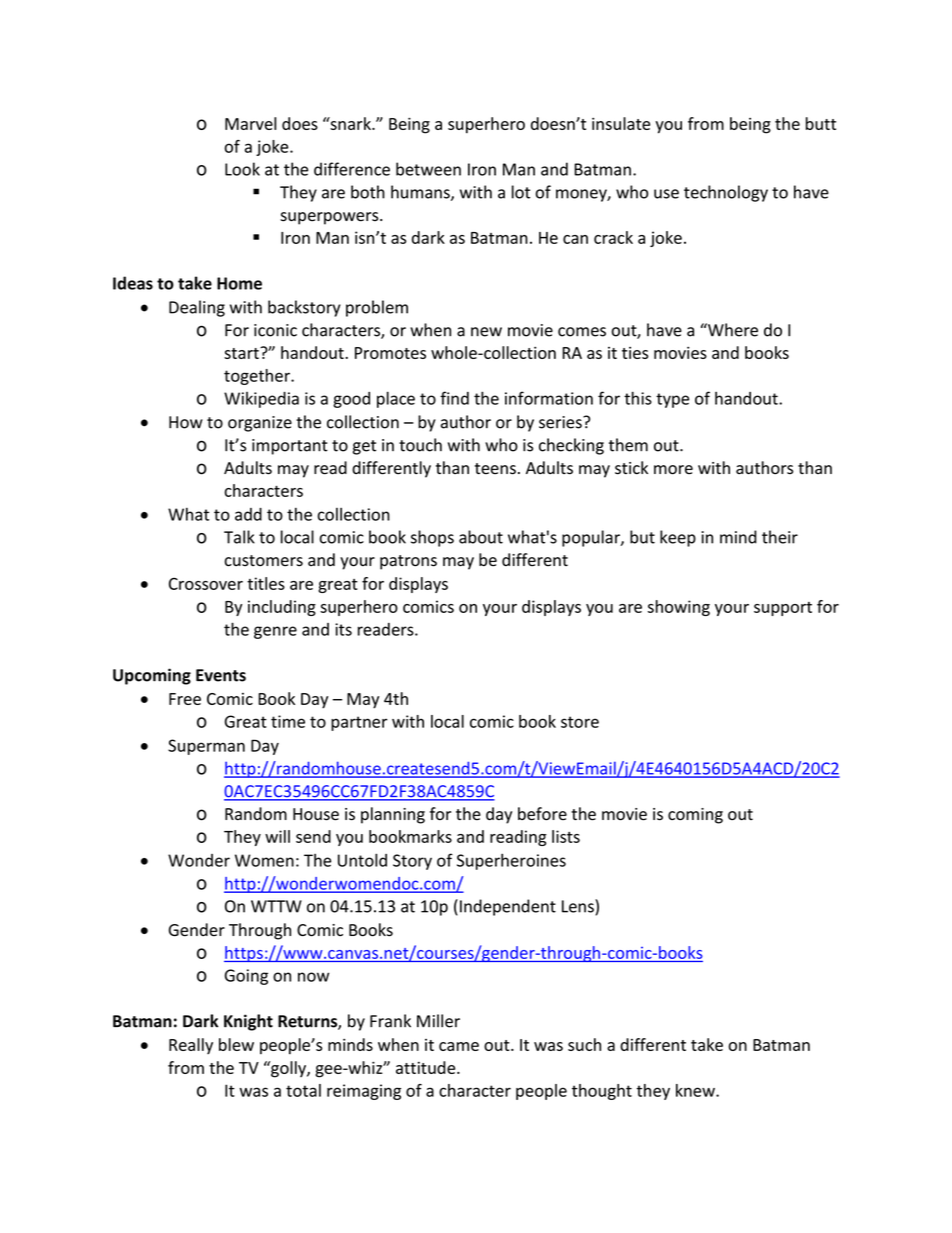  Describe the element at coordinates (236, 1044) in the image. I see `blew` at that location.
